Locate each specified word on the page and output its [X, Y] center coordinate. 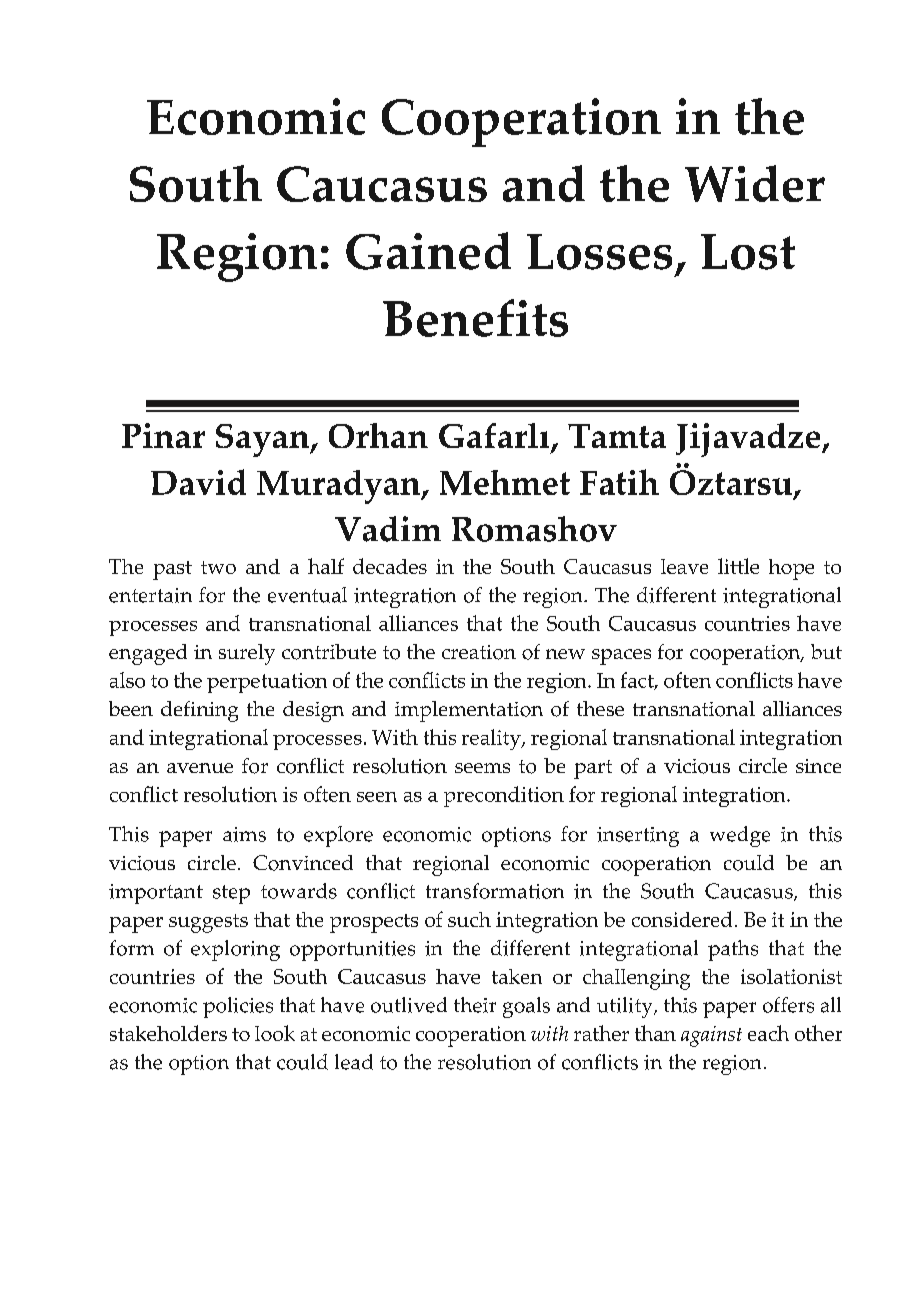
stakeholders [168, 1033]
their [475, 1005]
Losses [599, 252]
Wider [755, 183]
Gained [428, 251]
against [711, 1036]
